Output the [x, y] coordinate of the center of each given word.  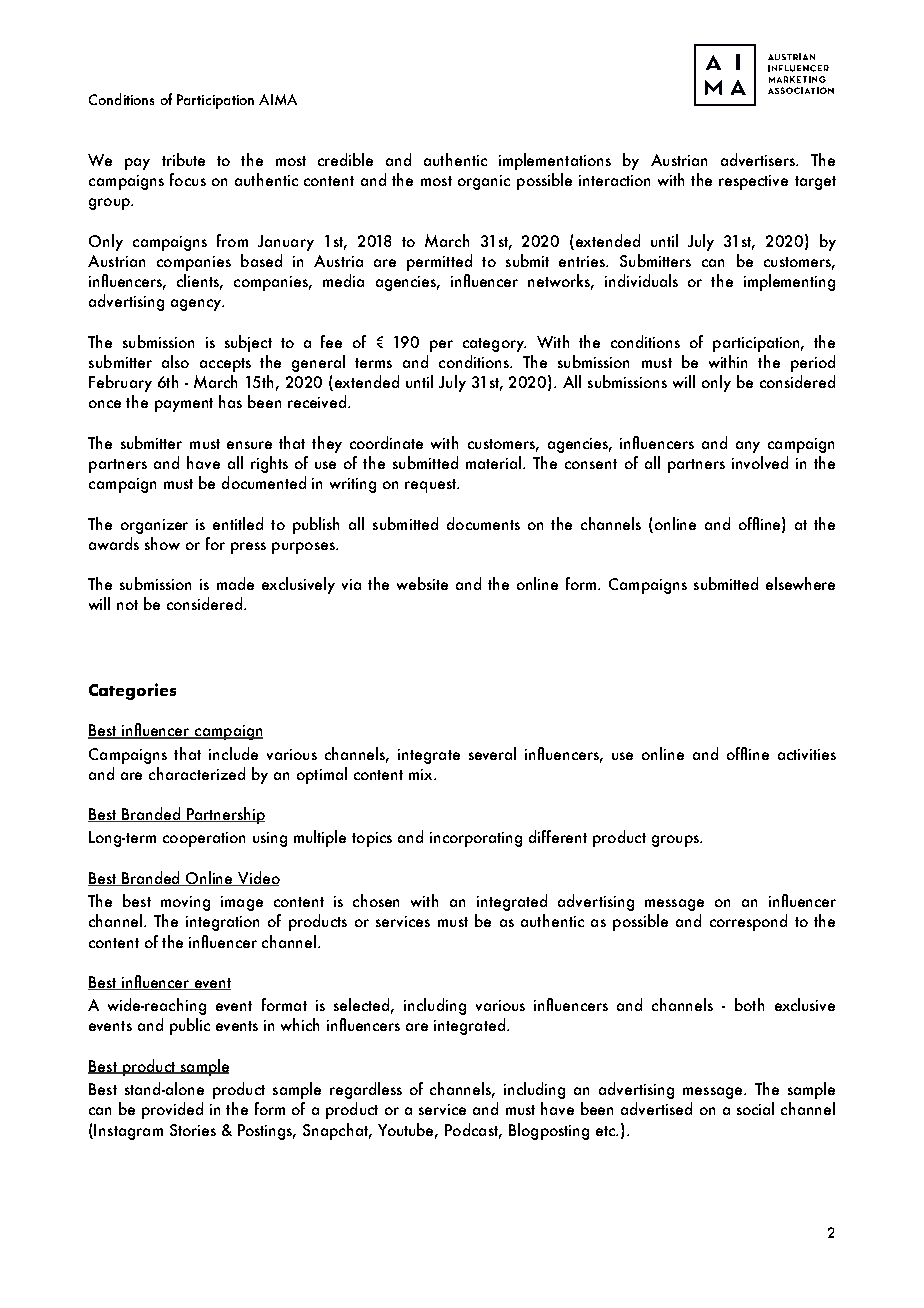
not [127, 605]
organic [484, 182]
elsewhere [800, 583]
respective [753, 182]
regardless [366, 1090]
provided [172, 1110]
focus [188, 179]
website [422, 583]
